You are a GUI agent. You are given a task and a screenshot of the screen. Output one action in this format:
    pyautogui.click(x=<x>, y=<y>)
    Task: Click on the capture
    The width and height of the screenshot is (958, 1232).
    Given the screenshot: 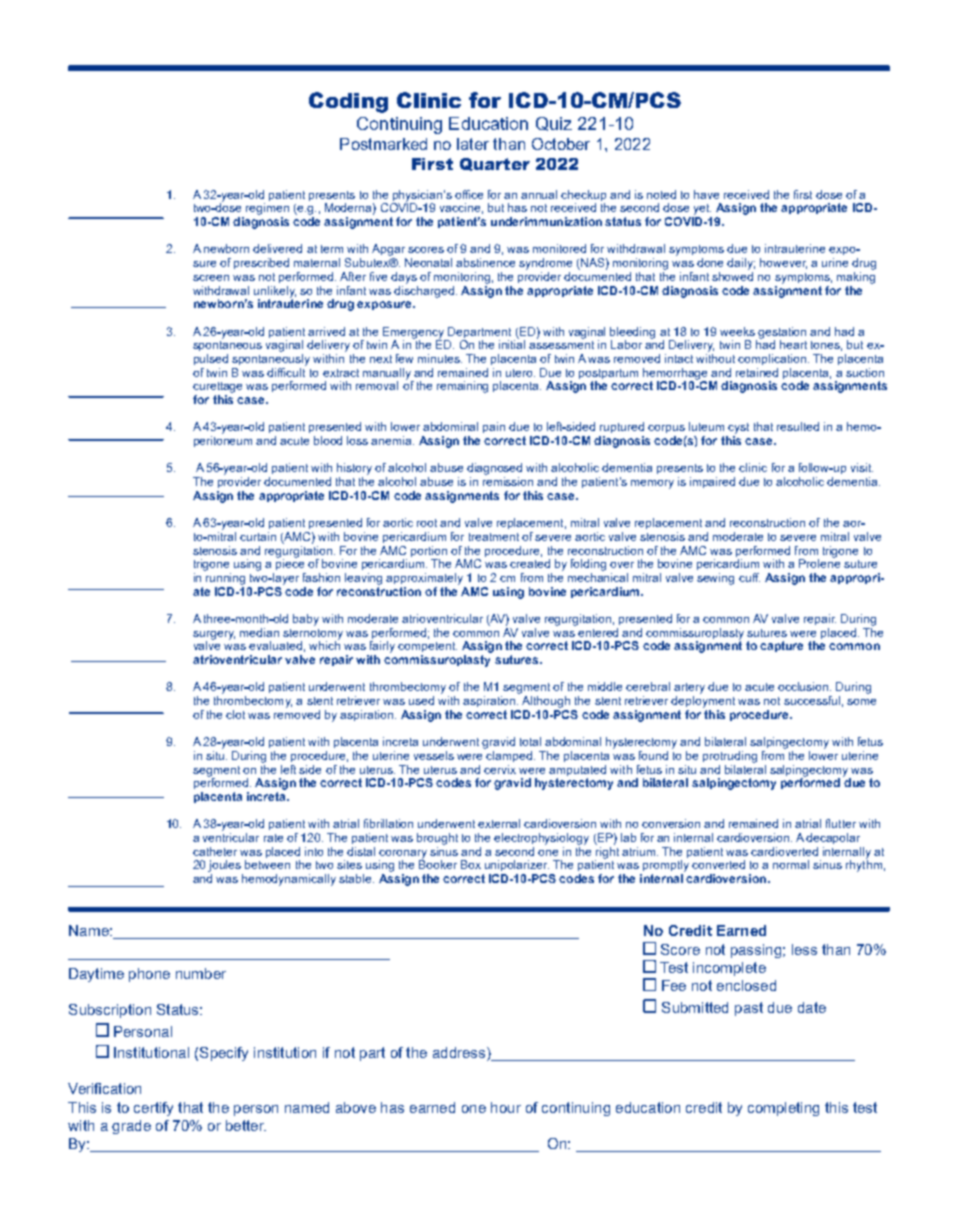 What is the action you would take?
    pyautogui.click(x=781, y=646)
